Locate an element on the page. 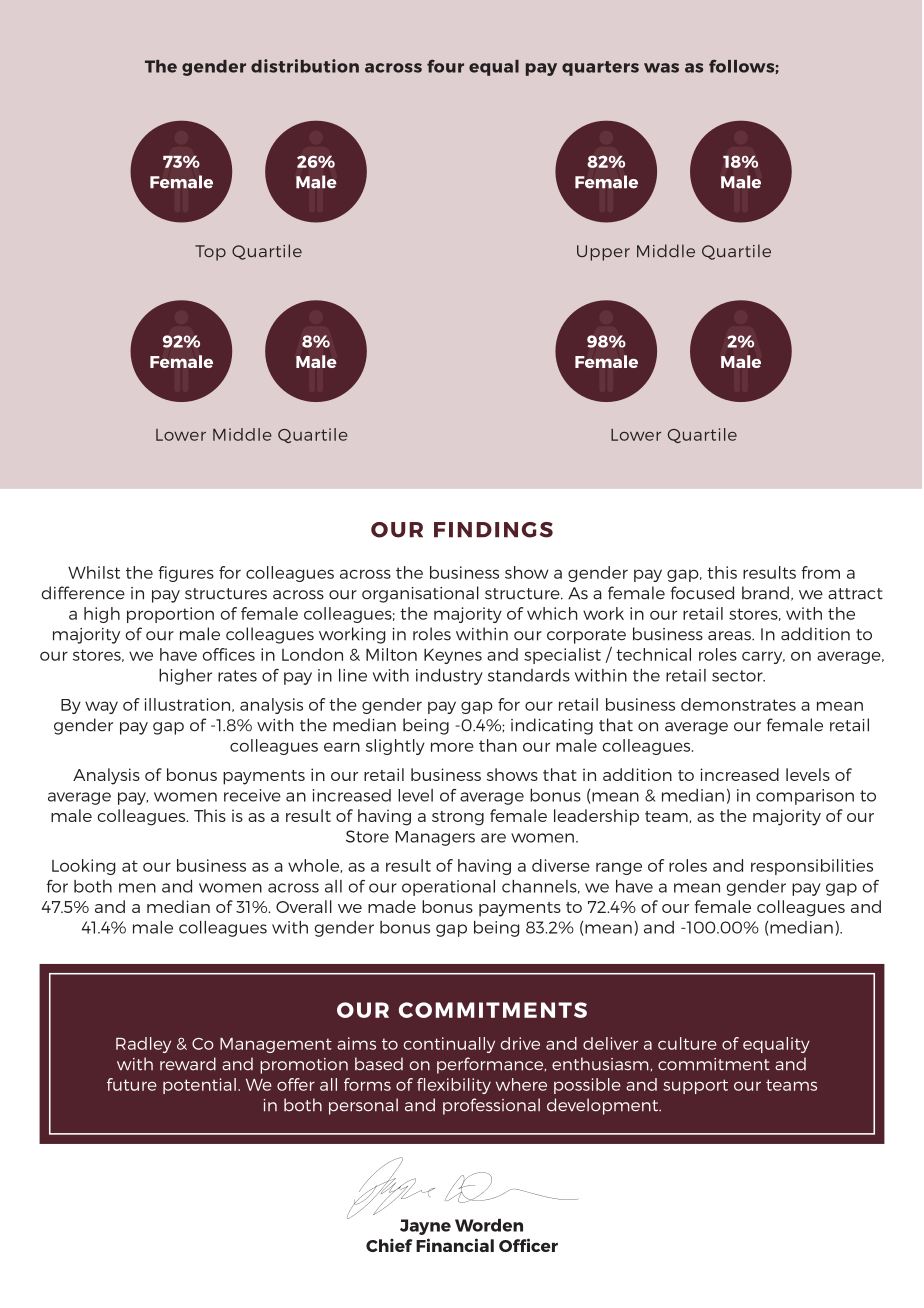 This image has height=1308, width=924. Keynes is located at coordinates (453, 656).
